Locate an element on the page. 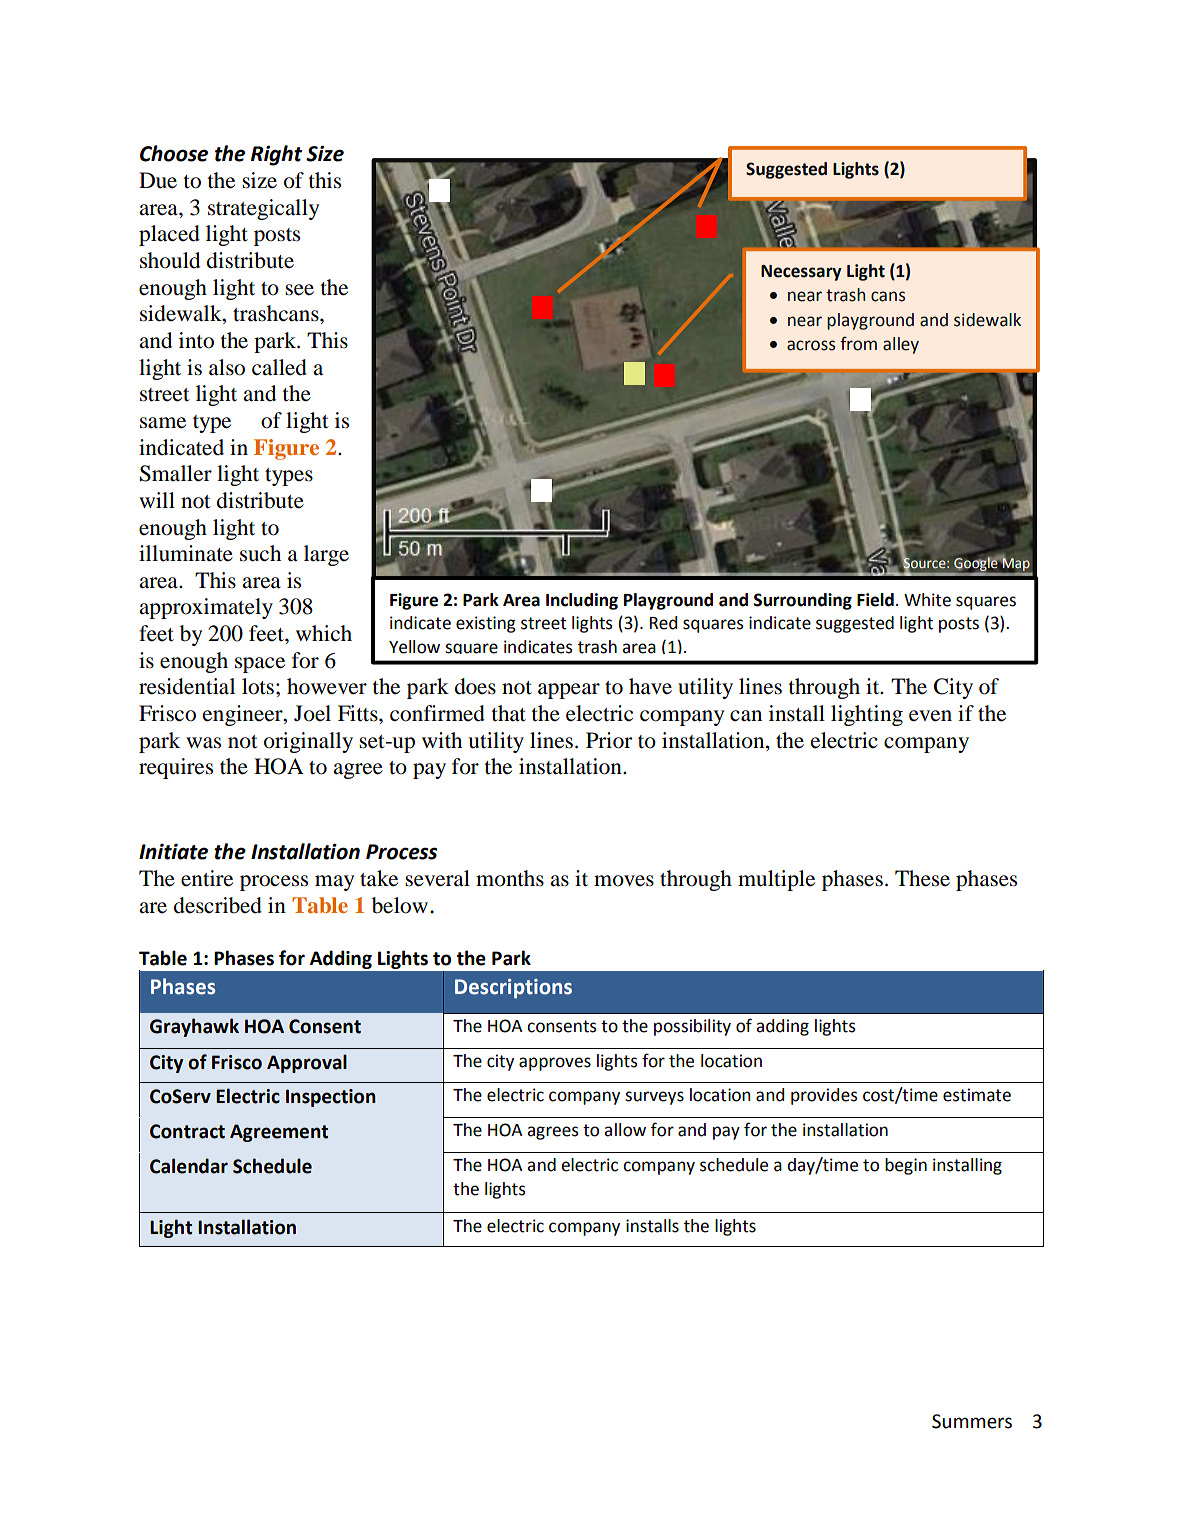  Contract is located at coordinates (187, 1131).
